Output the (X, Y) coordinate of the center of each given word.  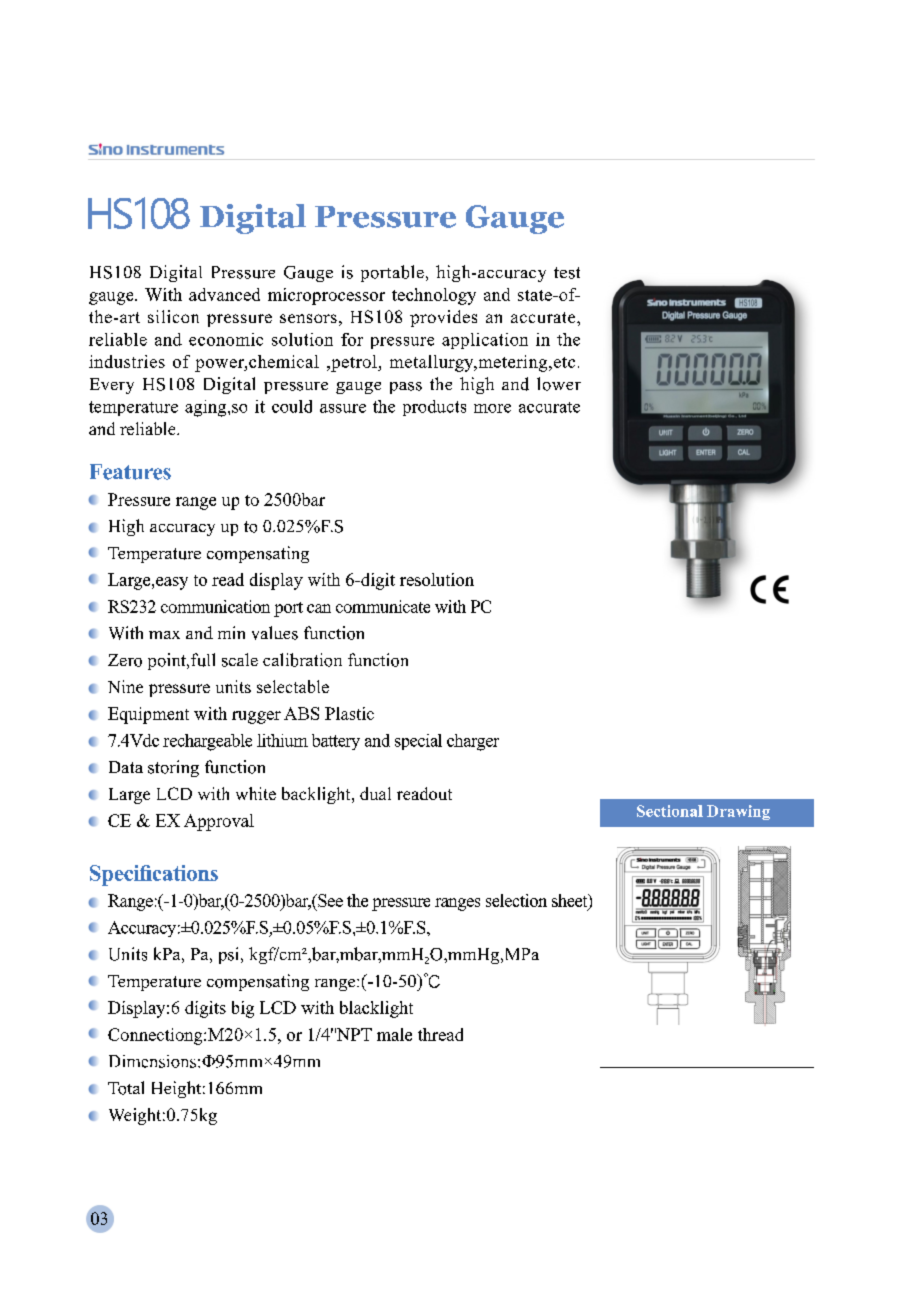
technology (434, 296)
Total (126, 1088)
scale (240, 660)
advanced (224, 294)
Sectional (670, 811)
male (394, 1034)
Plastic (349, 713)
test (567, 273)
